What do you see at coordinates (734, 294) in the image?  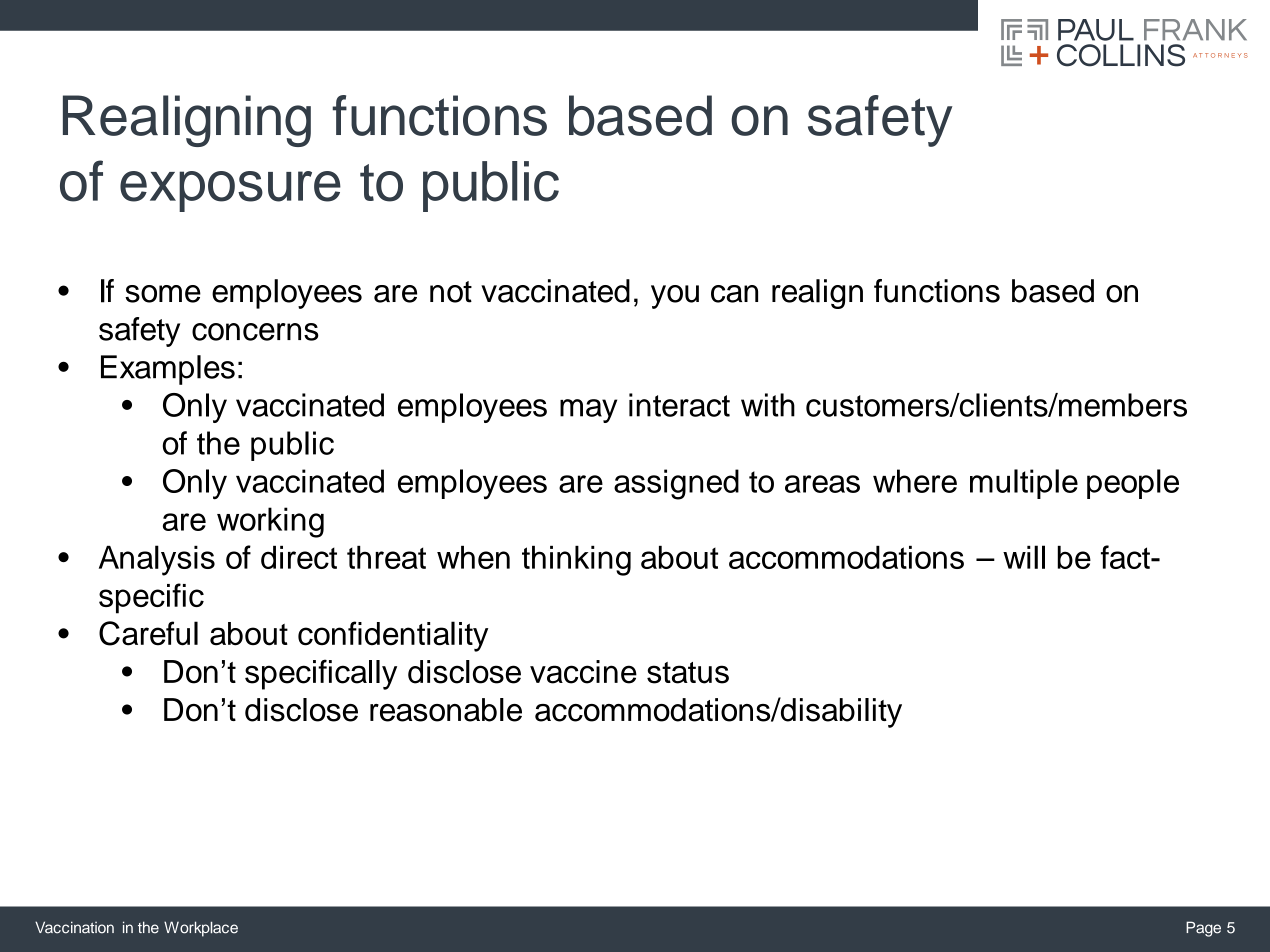 I see `can` at bounding box center [734, 294].
